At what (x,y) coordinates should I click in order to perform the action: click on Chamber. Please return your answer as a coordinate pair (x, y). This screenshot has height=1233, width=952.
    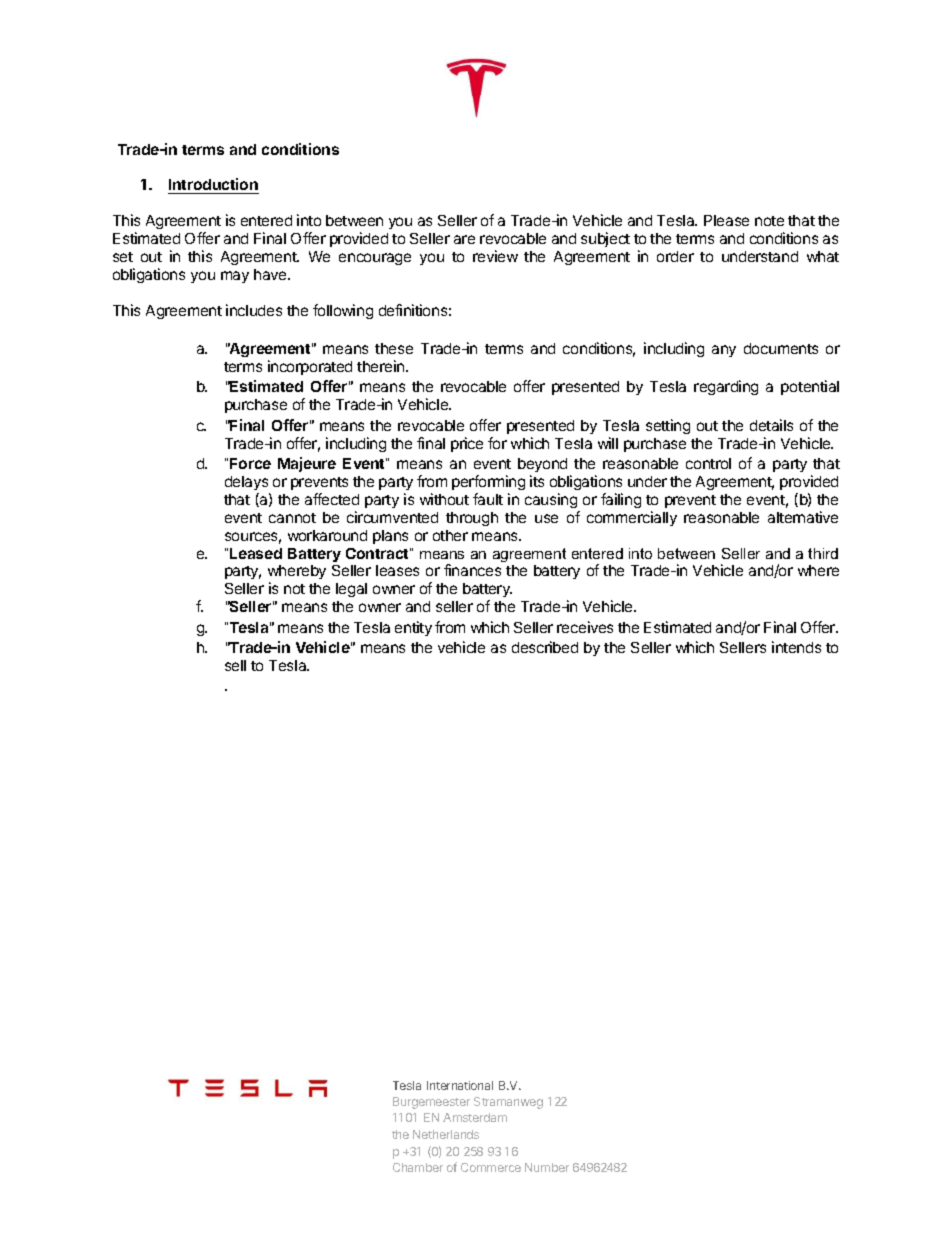
    Looking at the image, I should click on (418, 1167).
